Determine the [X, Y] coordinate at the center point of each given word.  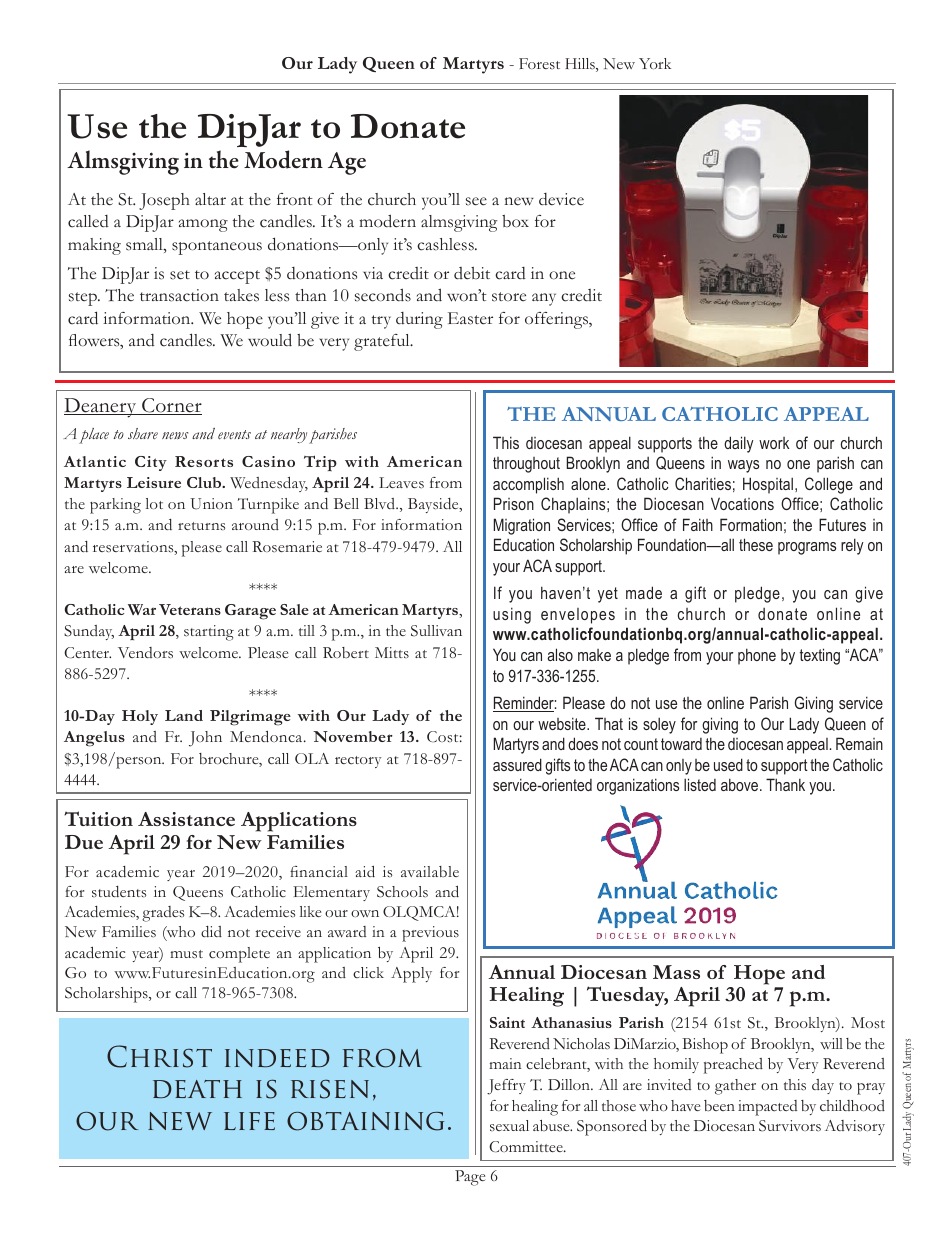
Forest [539, 63]
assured [517, 764]
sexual [509, 1125]
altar [210, 199]
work [774, 443]
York [655, 63]
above [741, 784]
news [175, 435]
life [249, 1121]
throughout [526, 465]
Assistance [186, 819]
